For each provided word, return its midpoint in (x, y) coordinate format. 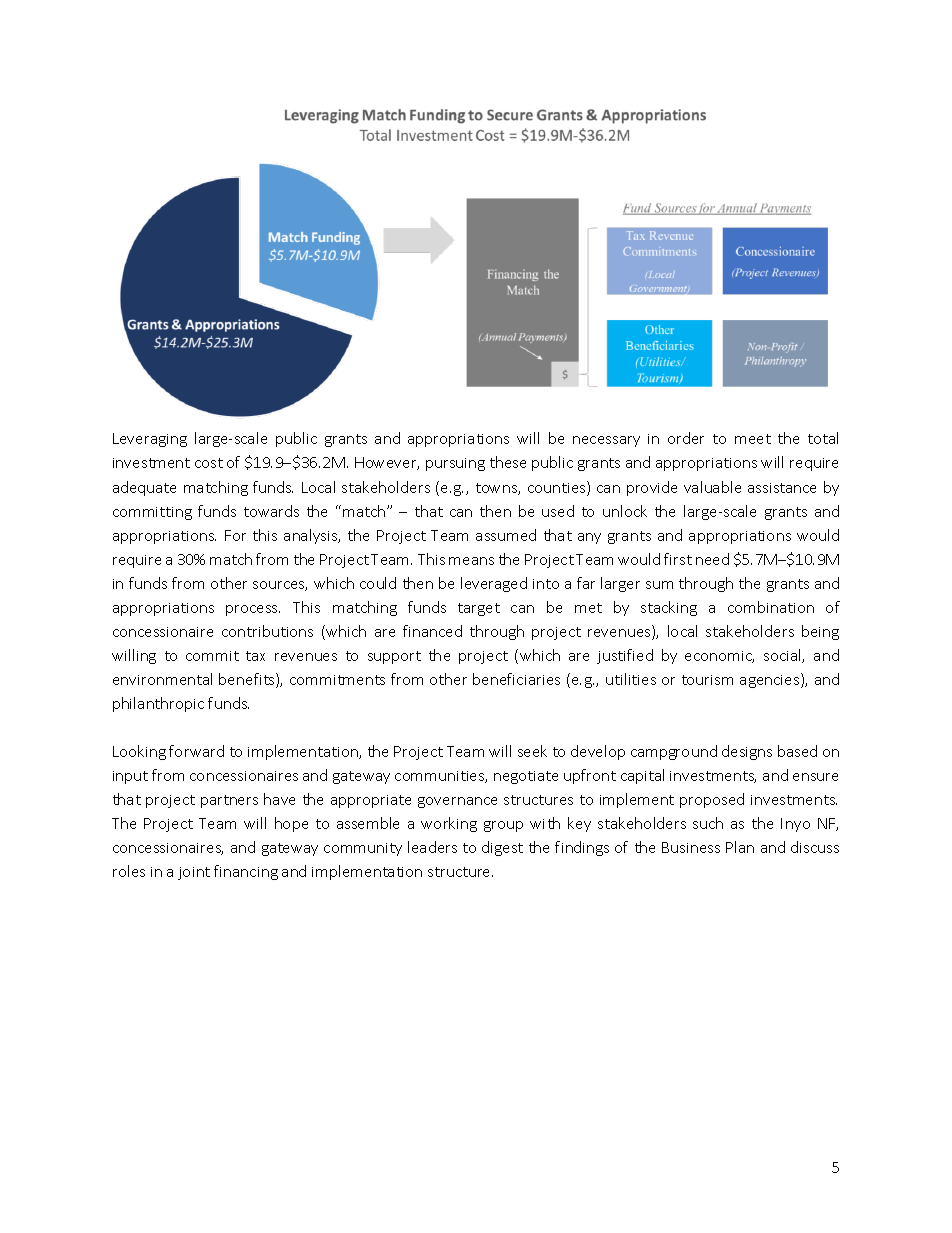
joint (194, 873)
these (508, 462)
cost (209, 463)
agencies (771, 680)
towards (271, 511)
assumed (506, 535)
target (479, 609)
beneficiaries (516, 679)
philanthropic (158, 704)
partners (229, 801)
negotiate (526, 777)
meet (753, 439)
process (253, 610)
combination (771, 607)
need (712, 559)
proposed (712, 800)
